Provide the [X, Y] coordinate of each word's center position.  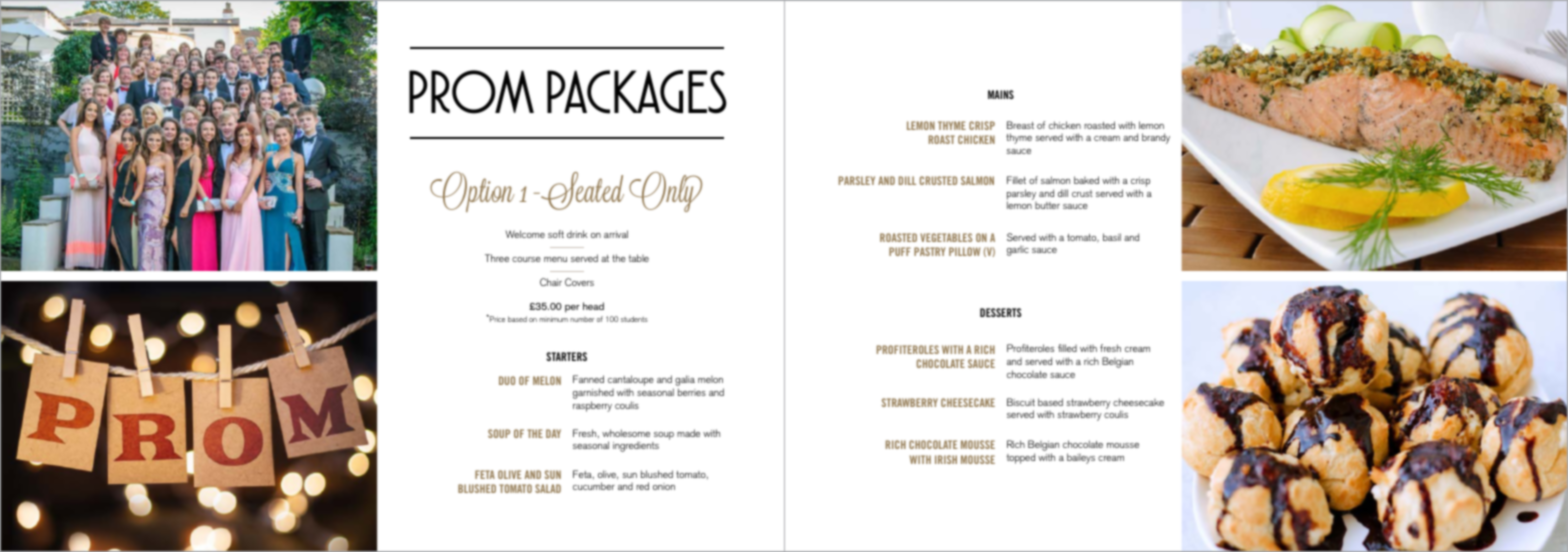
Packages [637, 92]
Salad [548, 488]
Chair [551, 282]
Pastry [929, 251]
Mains [1001, 94]
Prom [471, 92]
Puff [900, 251]
